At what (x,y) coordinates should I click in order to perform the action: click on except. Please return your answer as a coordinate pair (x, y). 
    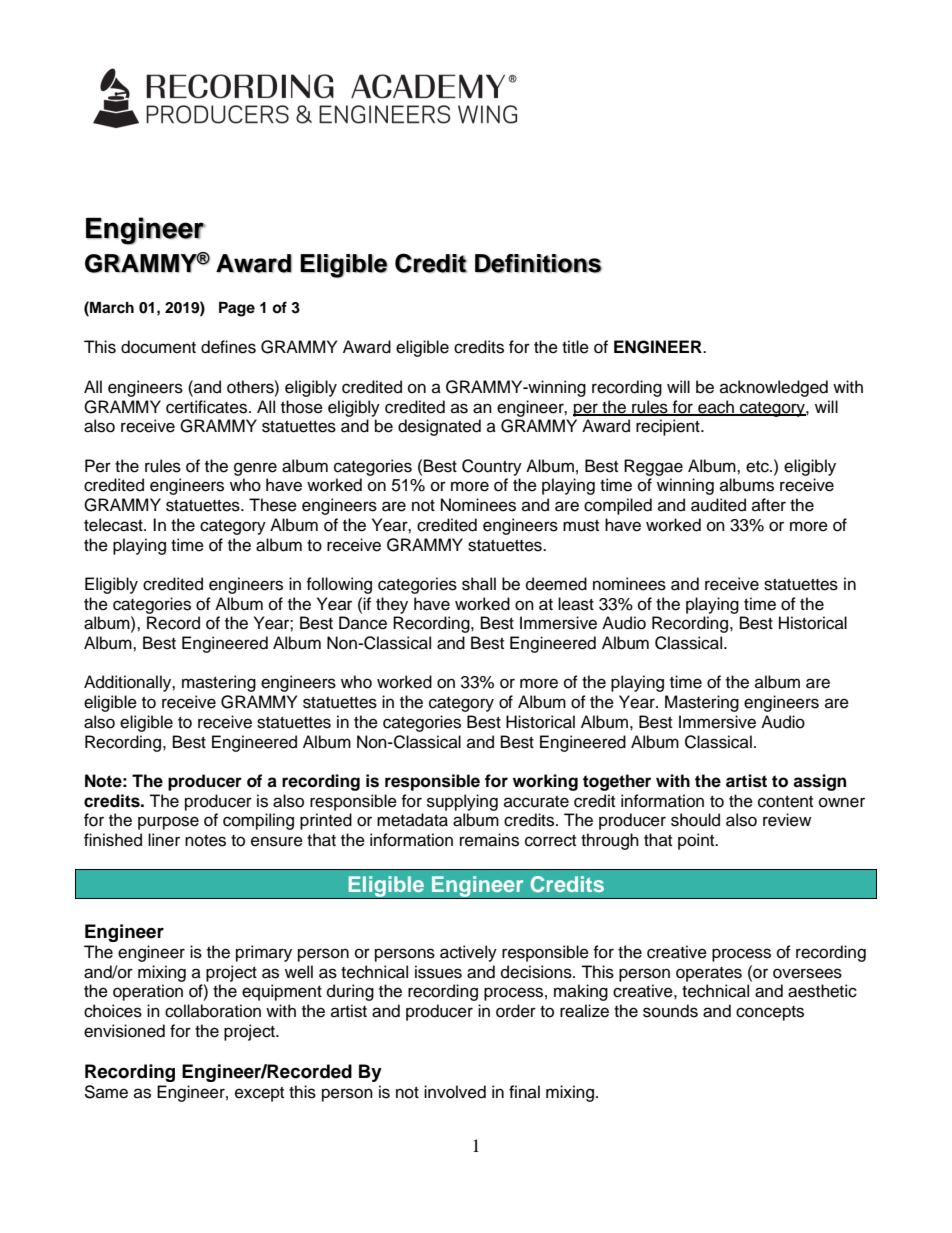
    Looking at the image, I should click on (259, 1094).
